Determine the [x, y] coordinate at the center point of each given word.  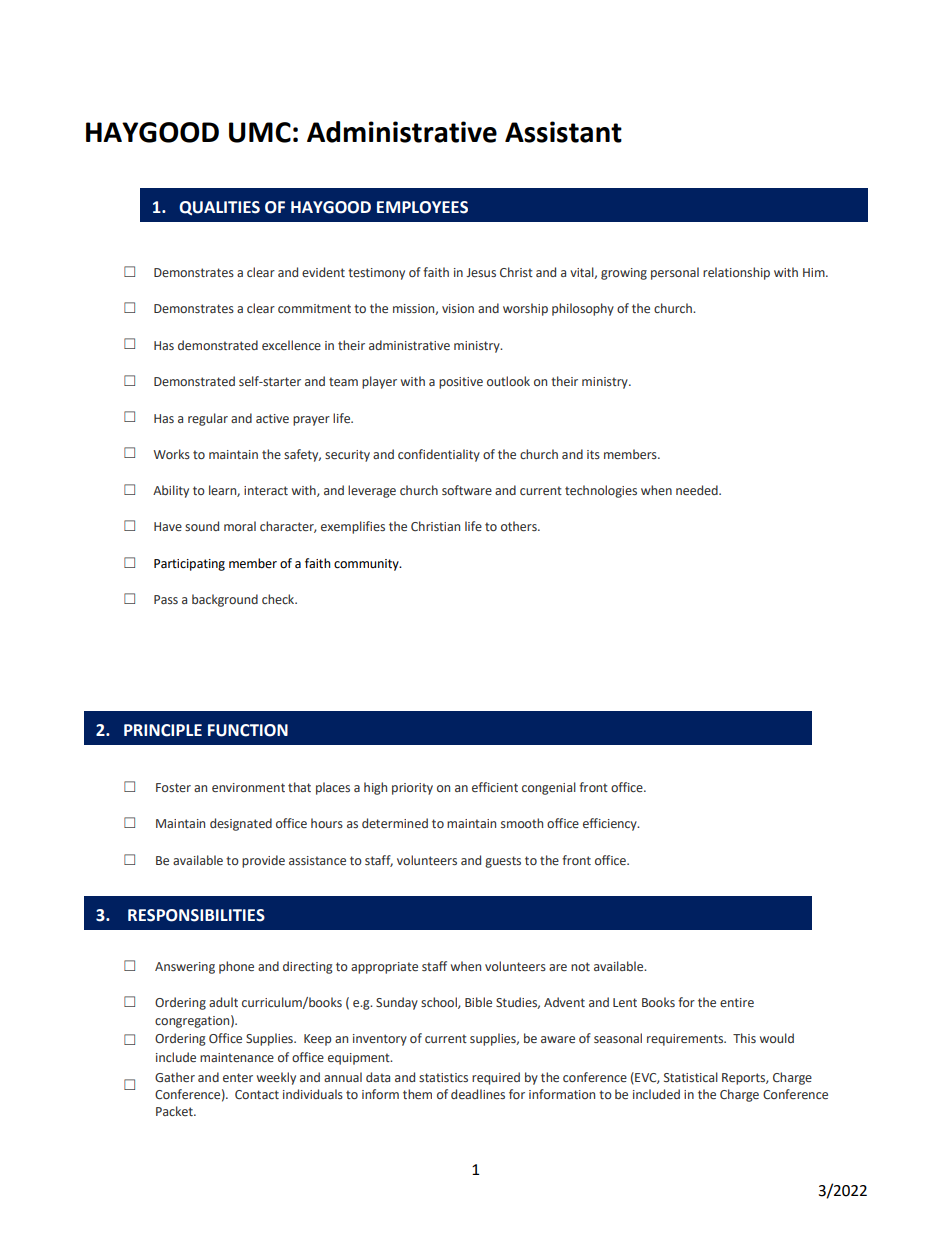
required [496, 1078]
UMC [260, 132]
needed [698, 490]
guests [503, 862]
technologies [601, 491]
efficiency [611, 824]
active [272, 418]
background [225, 600]
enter [238, 1077]
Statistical [691, 1077]
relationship [736, 273]
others [520, 526]
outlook [508, 381]
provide [263, 861]
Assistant [563, 132]
